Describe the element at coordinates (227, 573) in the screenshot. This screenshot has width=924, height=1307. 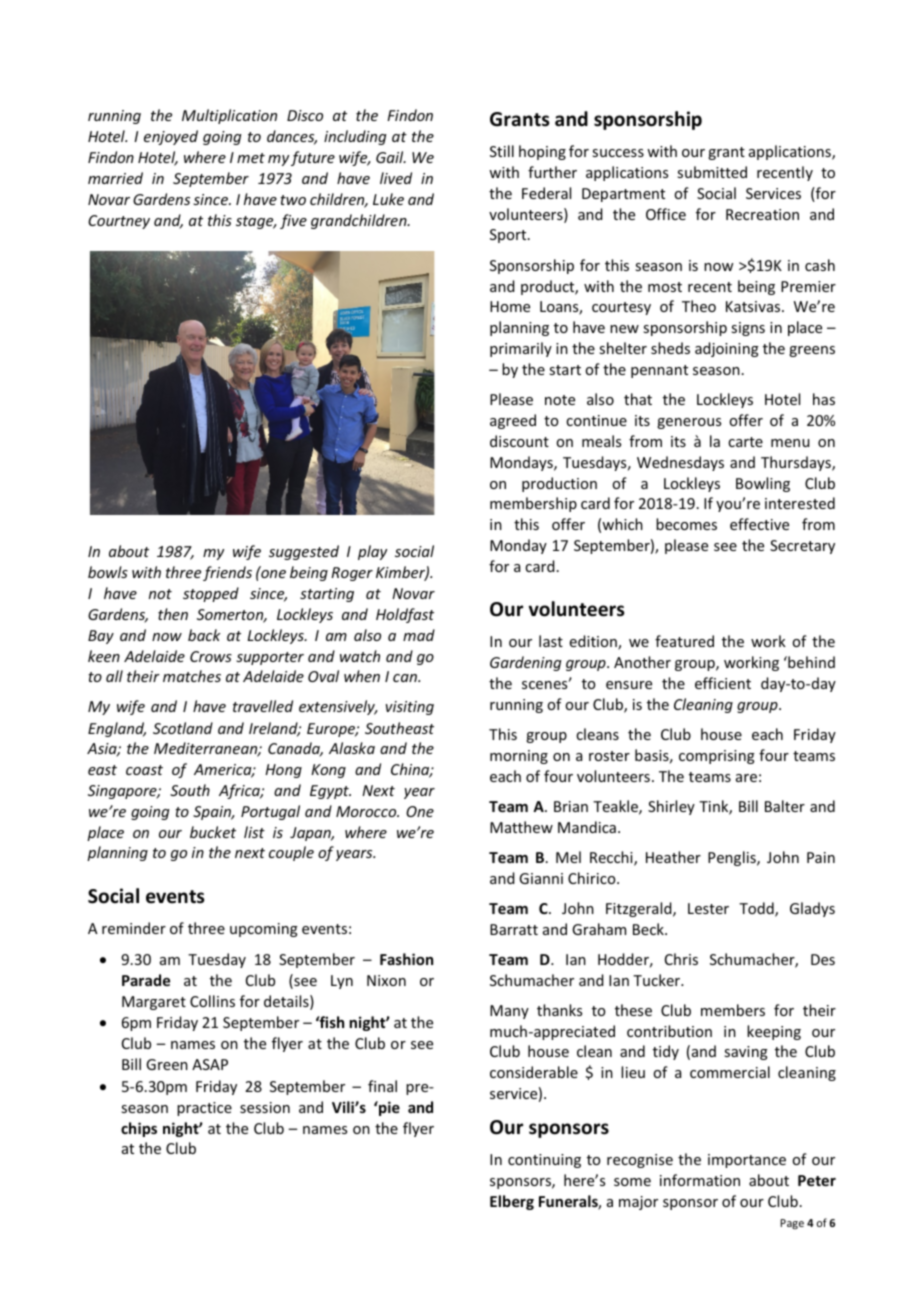
I see `friends` at that location.
